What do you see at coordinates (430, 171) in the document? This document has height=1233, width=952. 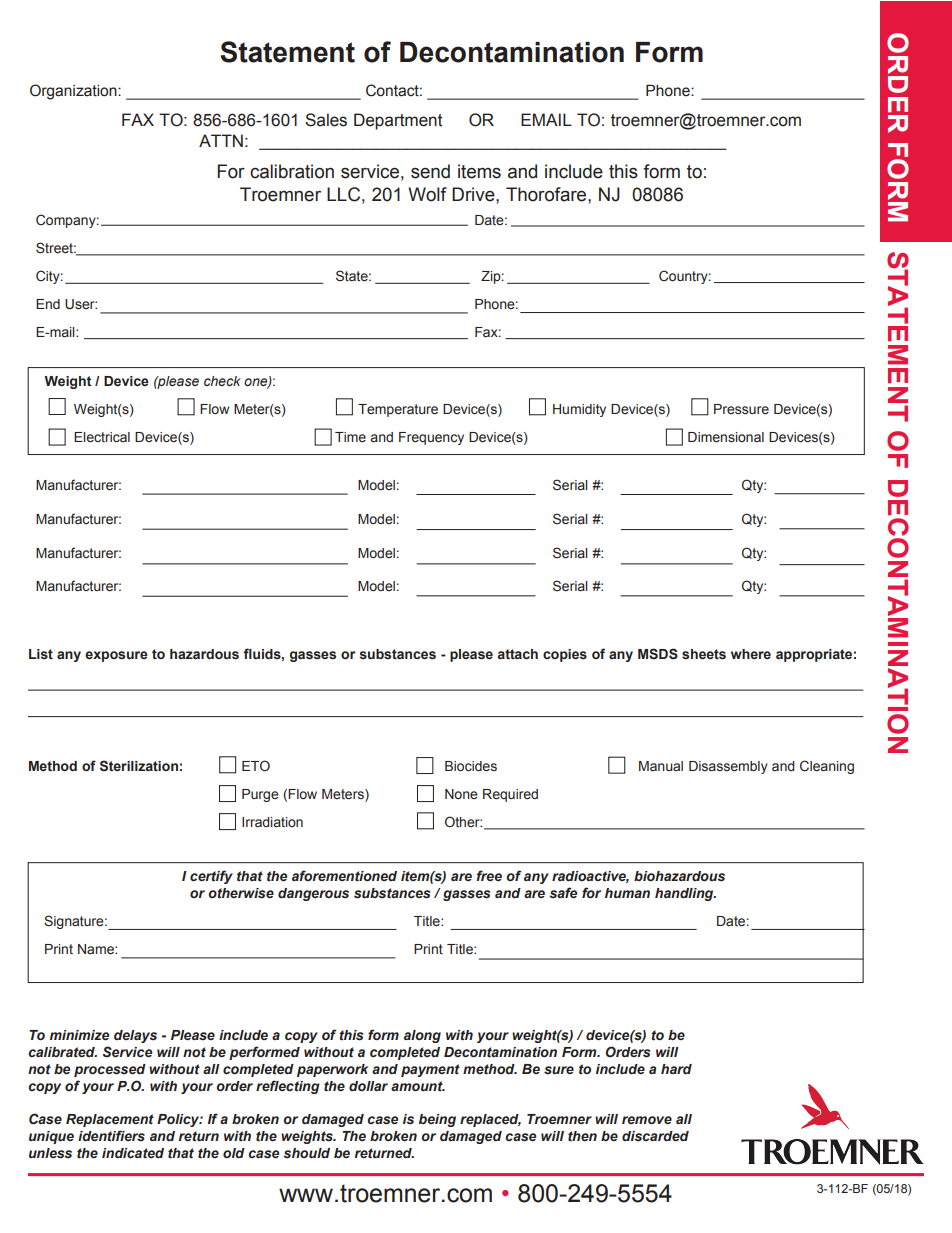 I see `send` at bounding box center [430, 171].
